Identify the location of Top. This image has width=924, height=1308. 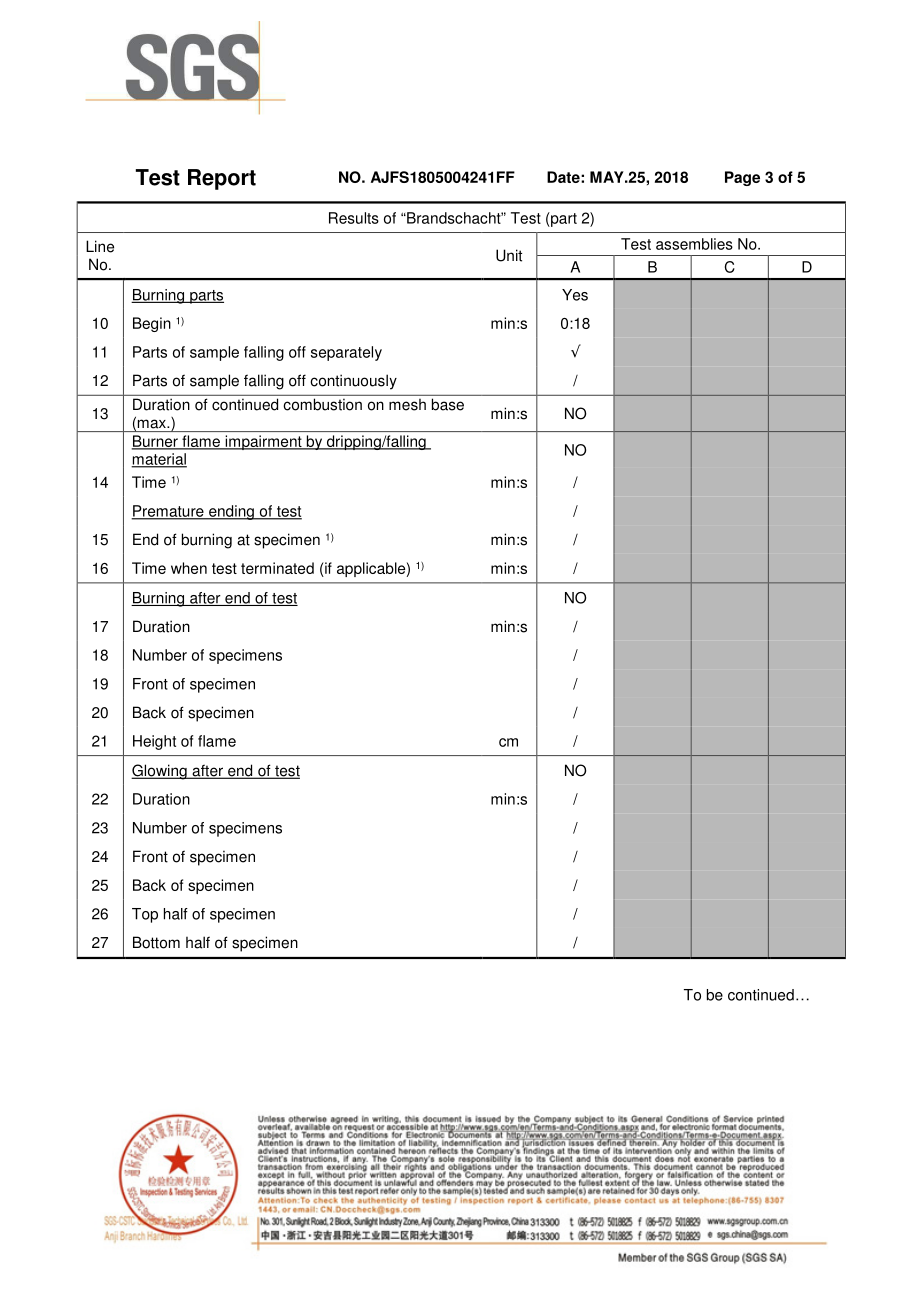
(145, 915).
